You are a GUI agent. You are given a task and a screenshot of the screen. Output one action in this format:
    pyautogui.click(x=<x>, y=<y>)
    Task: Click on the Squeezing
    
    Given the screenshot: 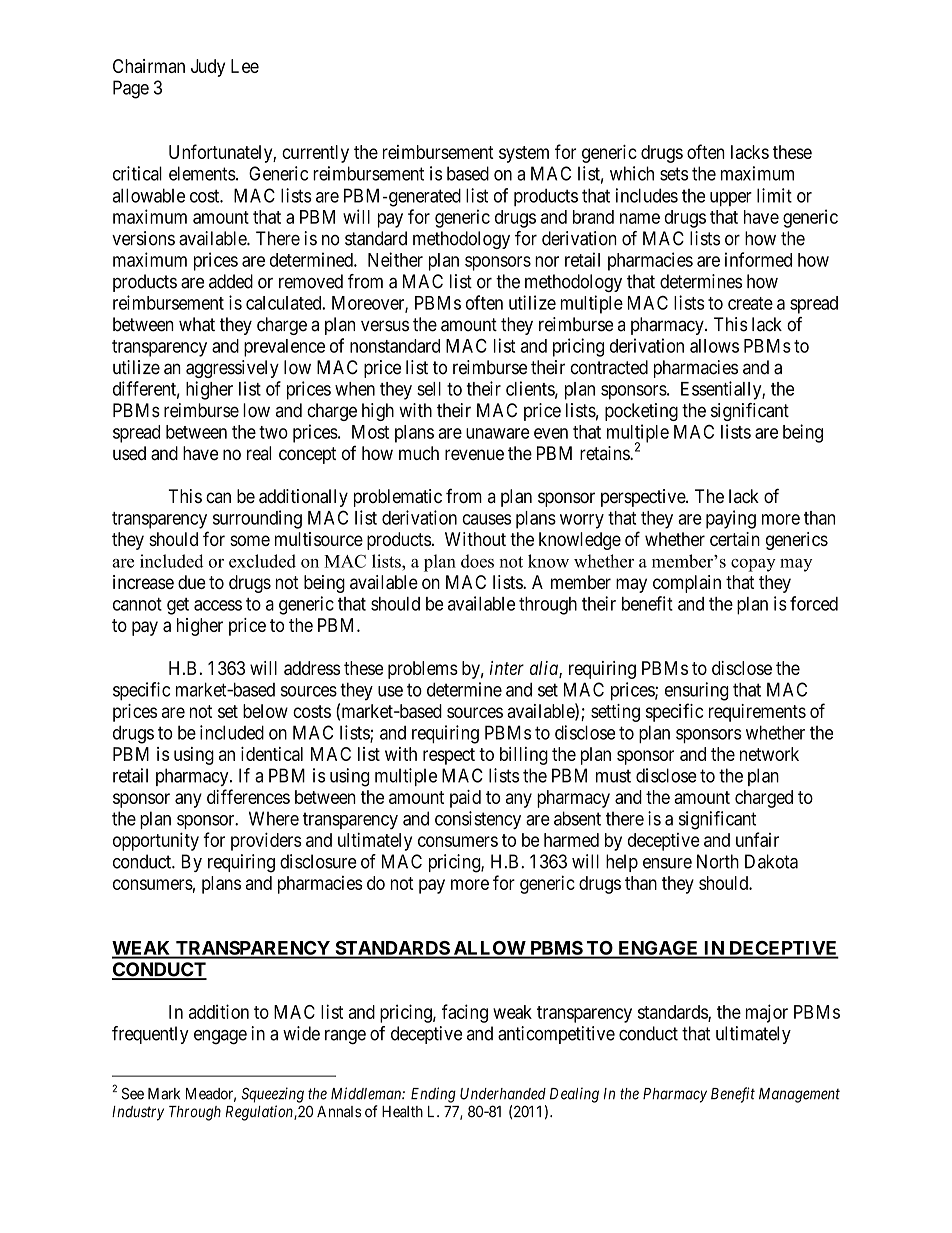 What is the action you would take?
    pyautogui.click(x=272, y=1095)
